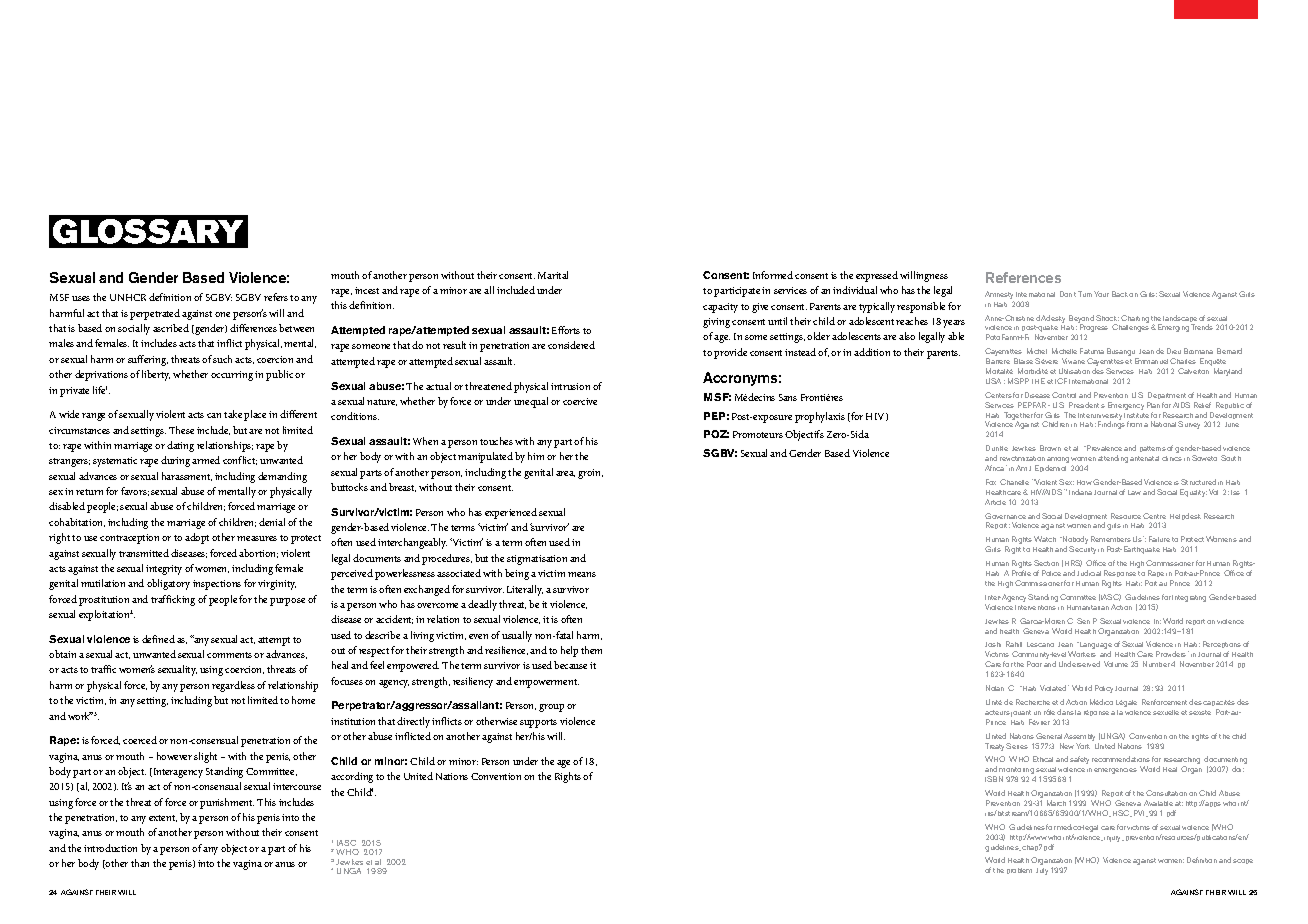 This screenshot has width=1308, height=924. I want to click on References, so click(1023, 277).
